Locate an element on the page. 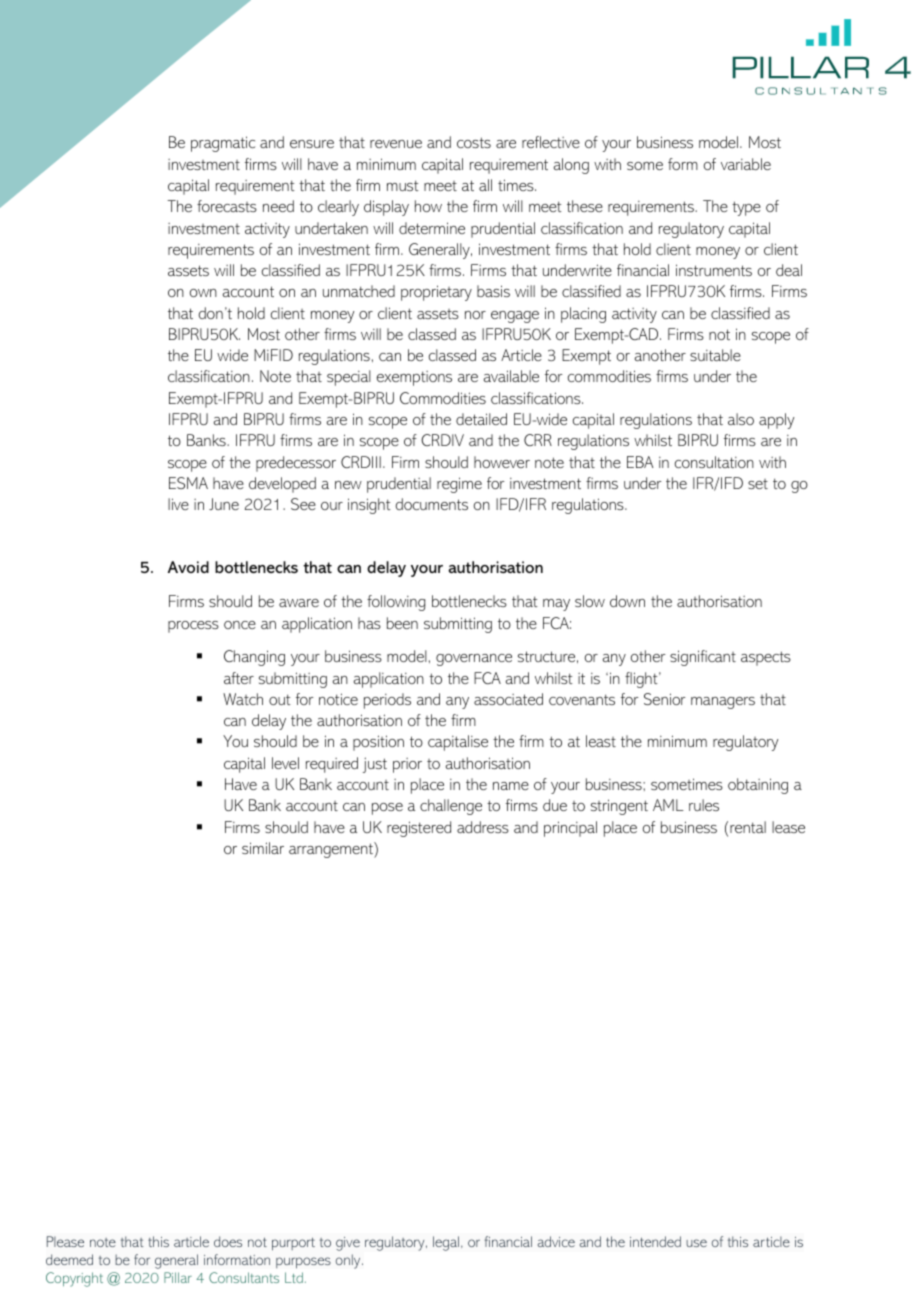  managers is located at coordinates (723, 703).
